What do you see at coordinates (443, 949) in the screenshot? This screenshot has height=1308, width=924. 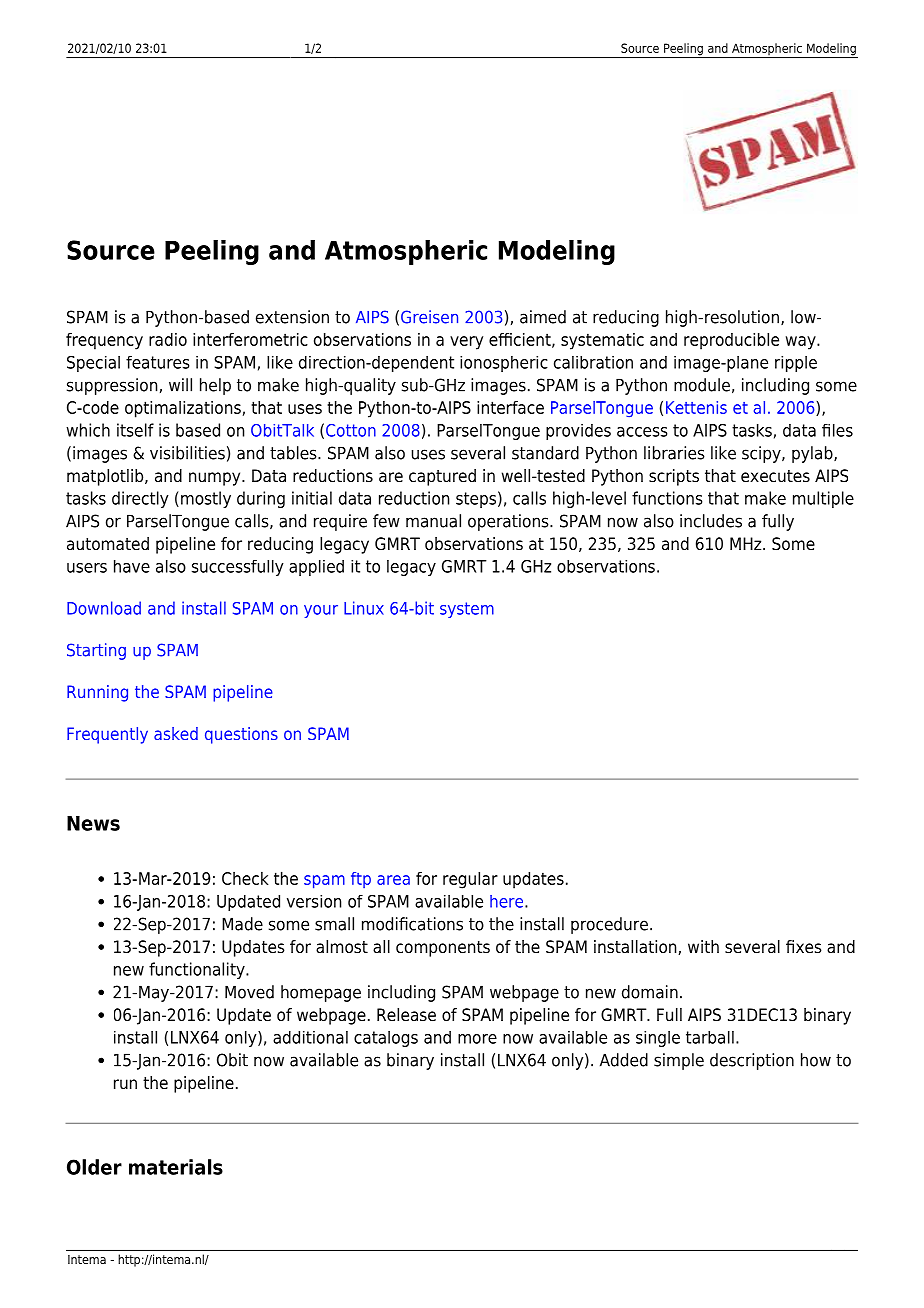 I see `components` at bounding box center [443, 949].
